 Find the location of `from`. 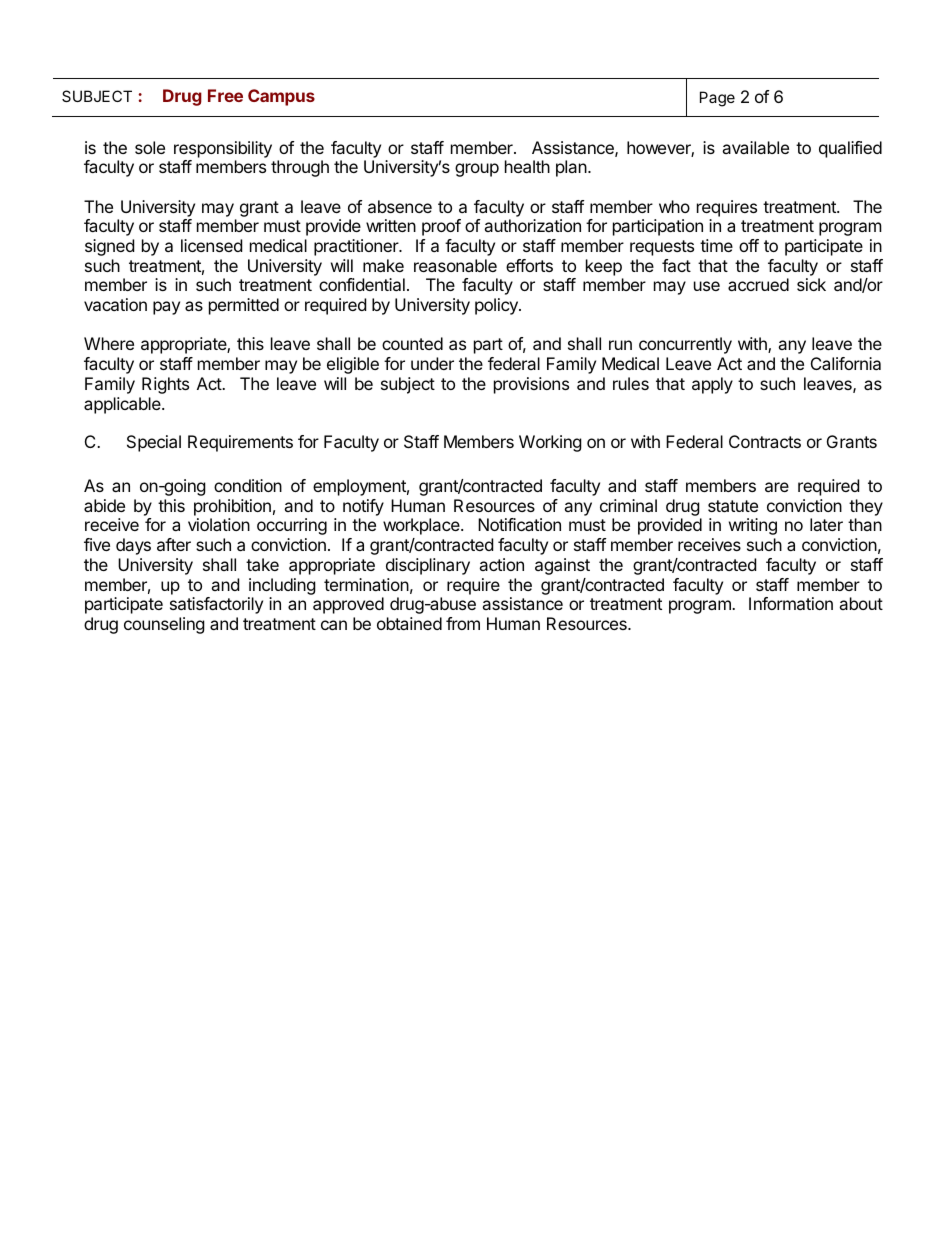

from is located at coordinates (463, 623).
